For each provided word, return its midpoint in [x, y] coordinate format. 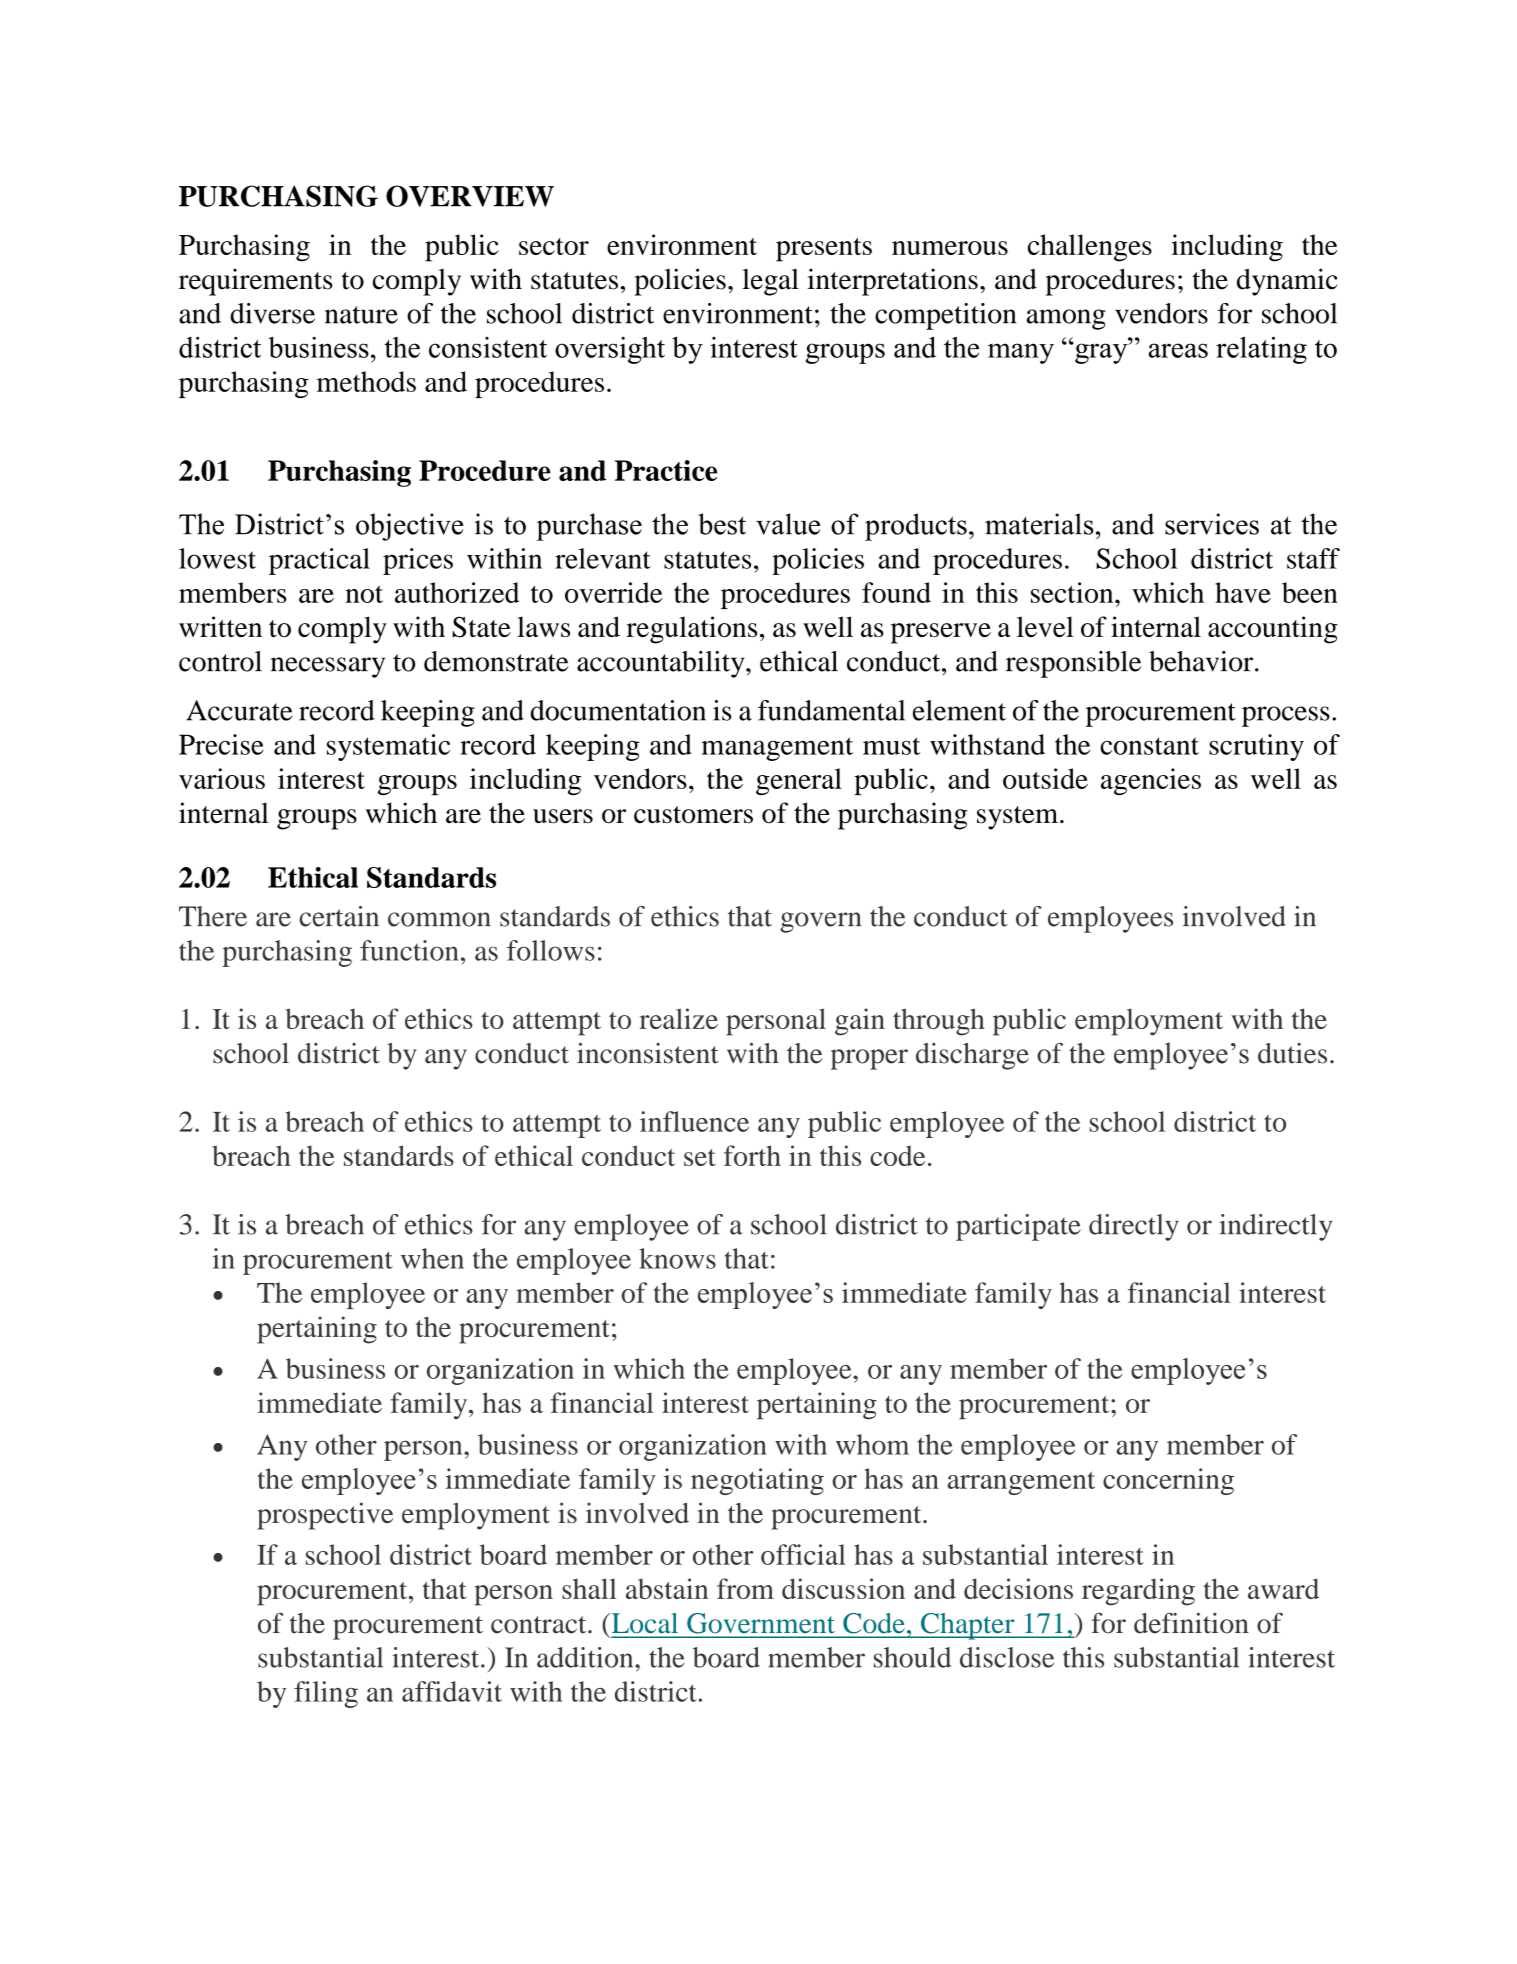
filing [326, 1694]
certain [339, 916]
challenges [1090, 248]
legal [770, 282]
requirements [256, 282]
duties [1292, 1053]
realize [678, 1018]
